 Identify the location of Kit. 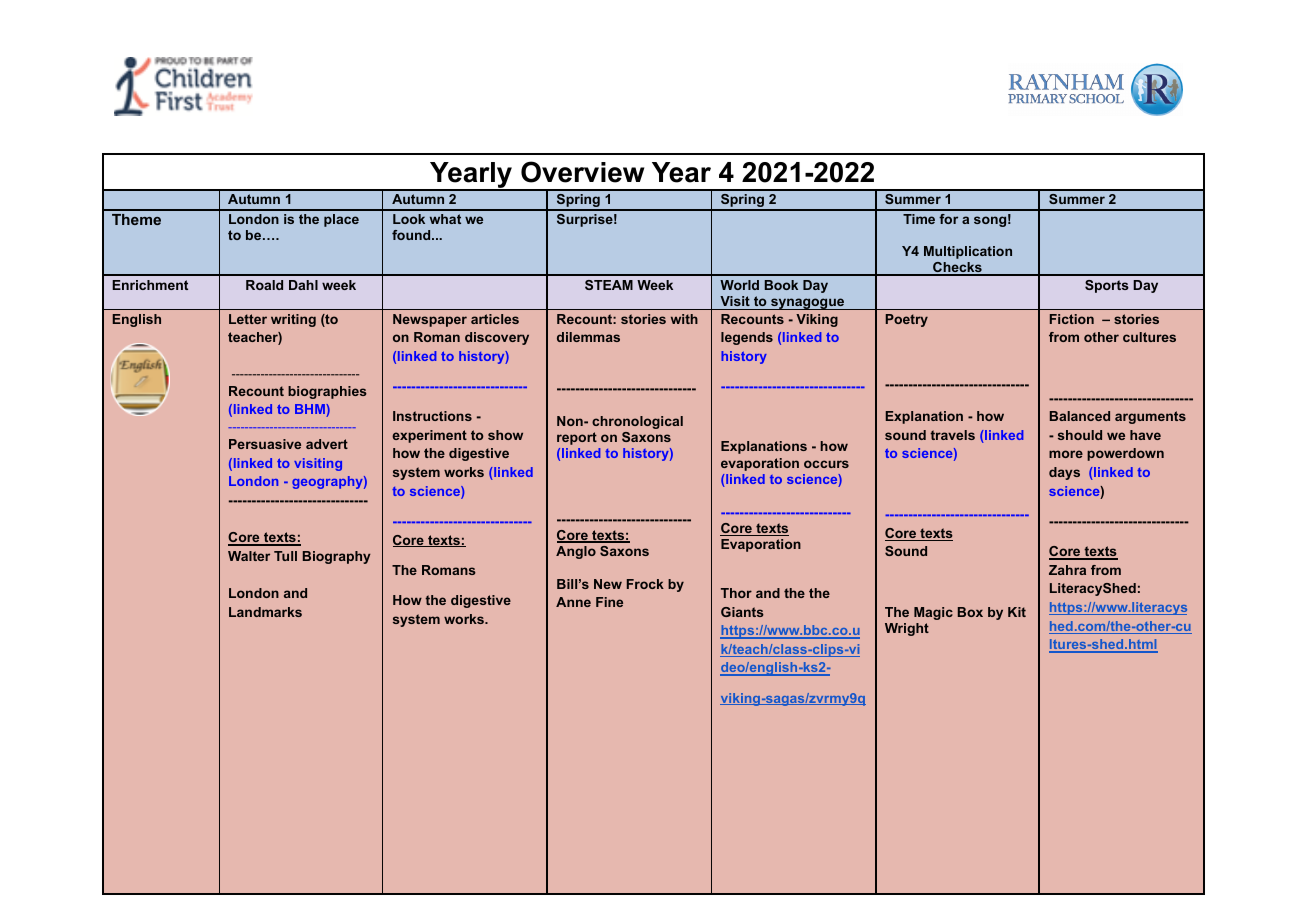
(1017, 612).
